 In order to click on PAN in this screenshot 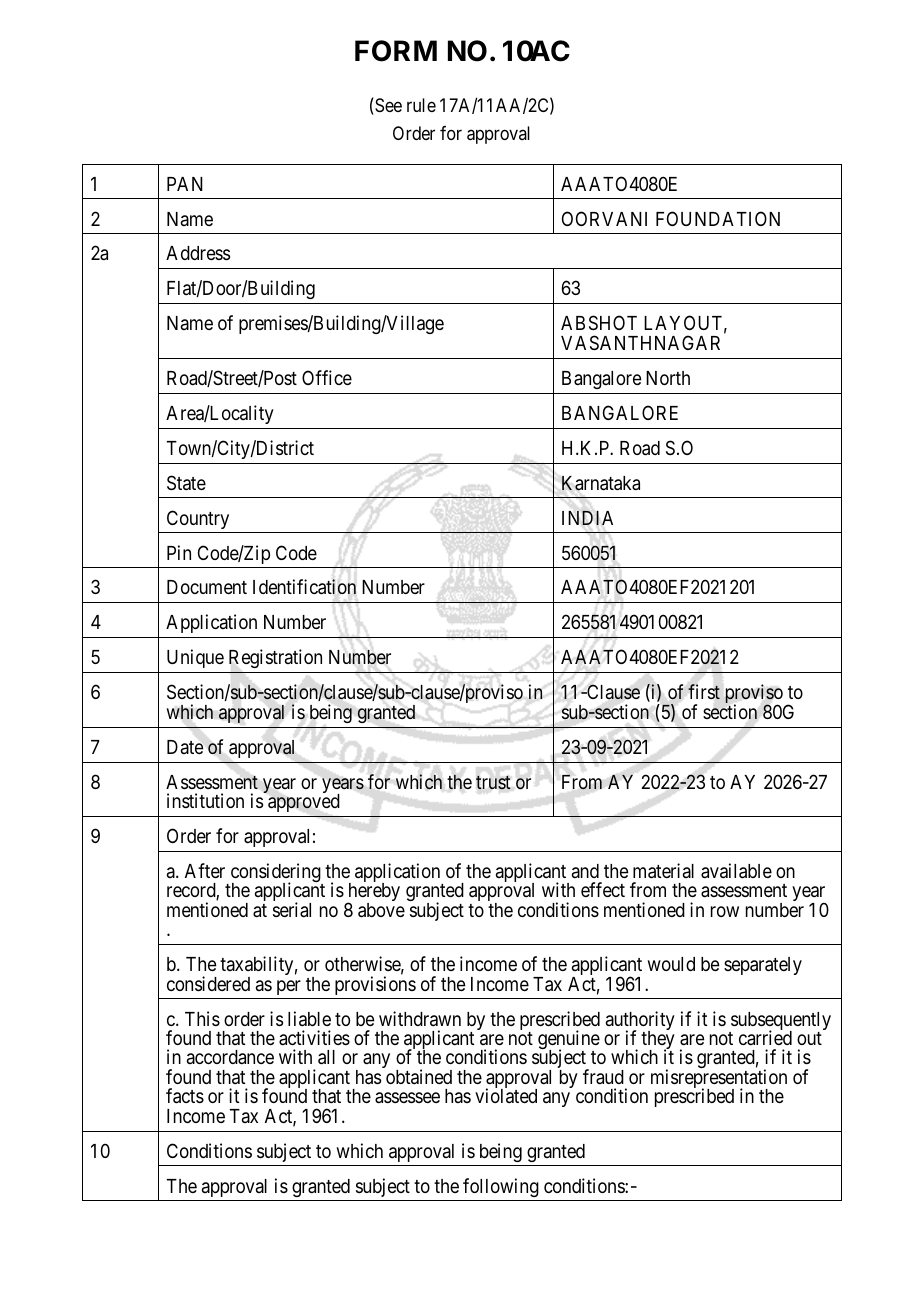, I will do `click(185, 184)`.
